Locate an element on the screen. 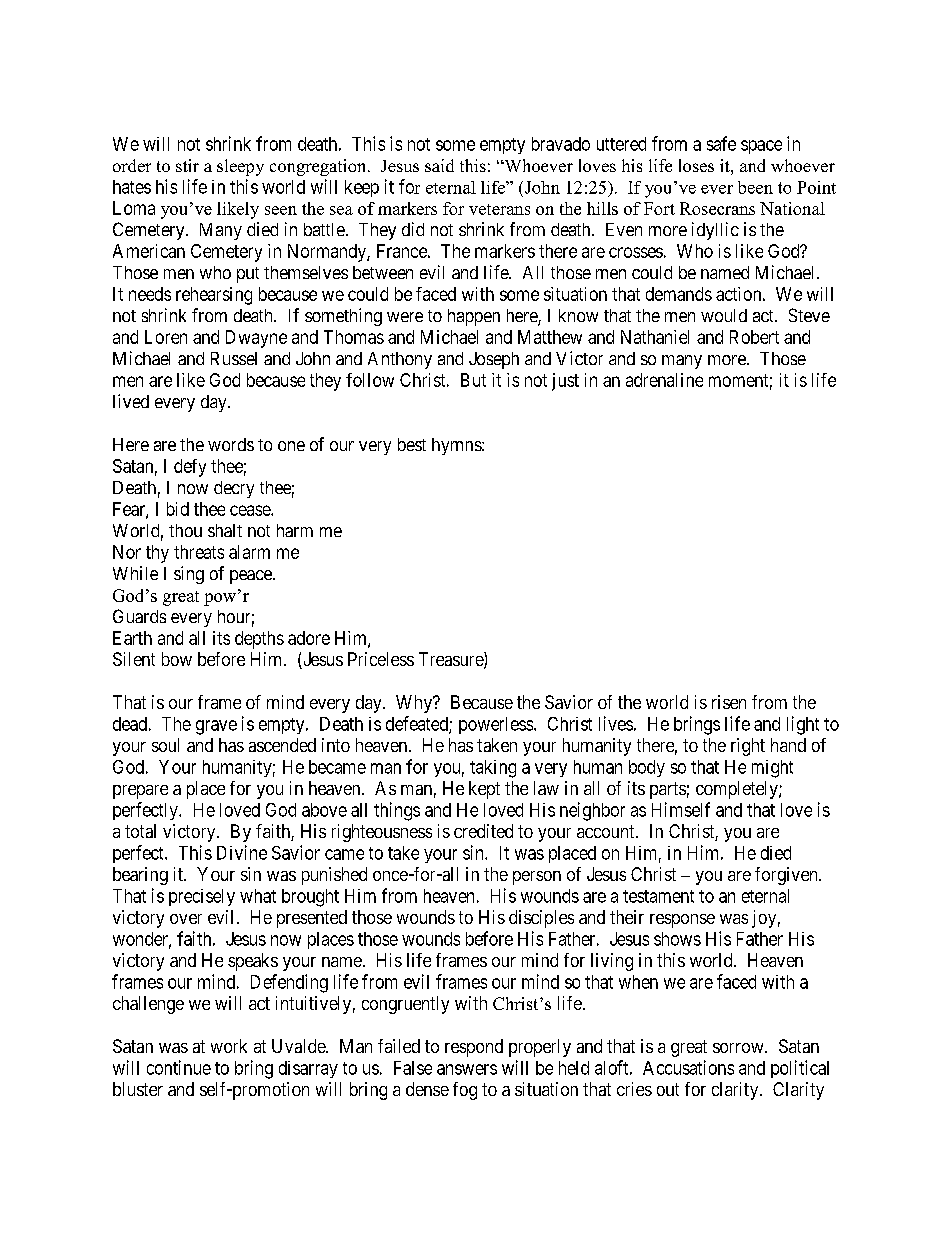 The width and height of the screenshot is (952, 1233). grave is located at coordinates (216, 727).
